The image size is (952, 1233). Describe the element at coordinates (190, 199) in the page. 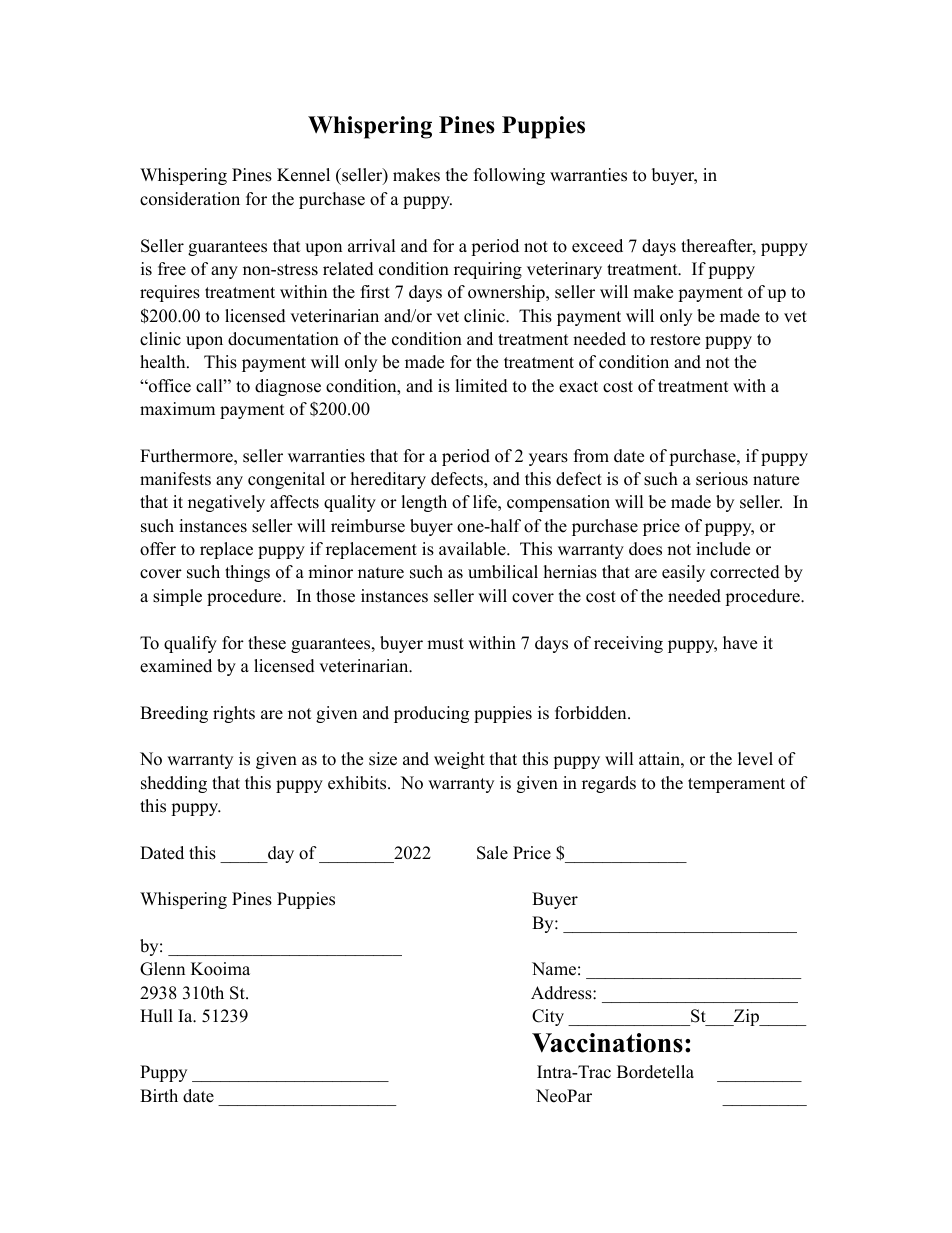

I see `consideration` at that location.
